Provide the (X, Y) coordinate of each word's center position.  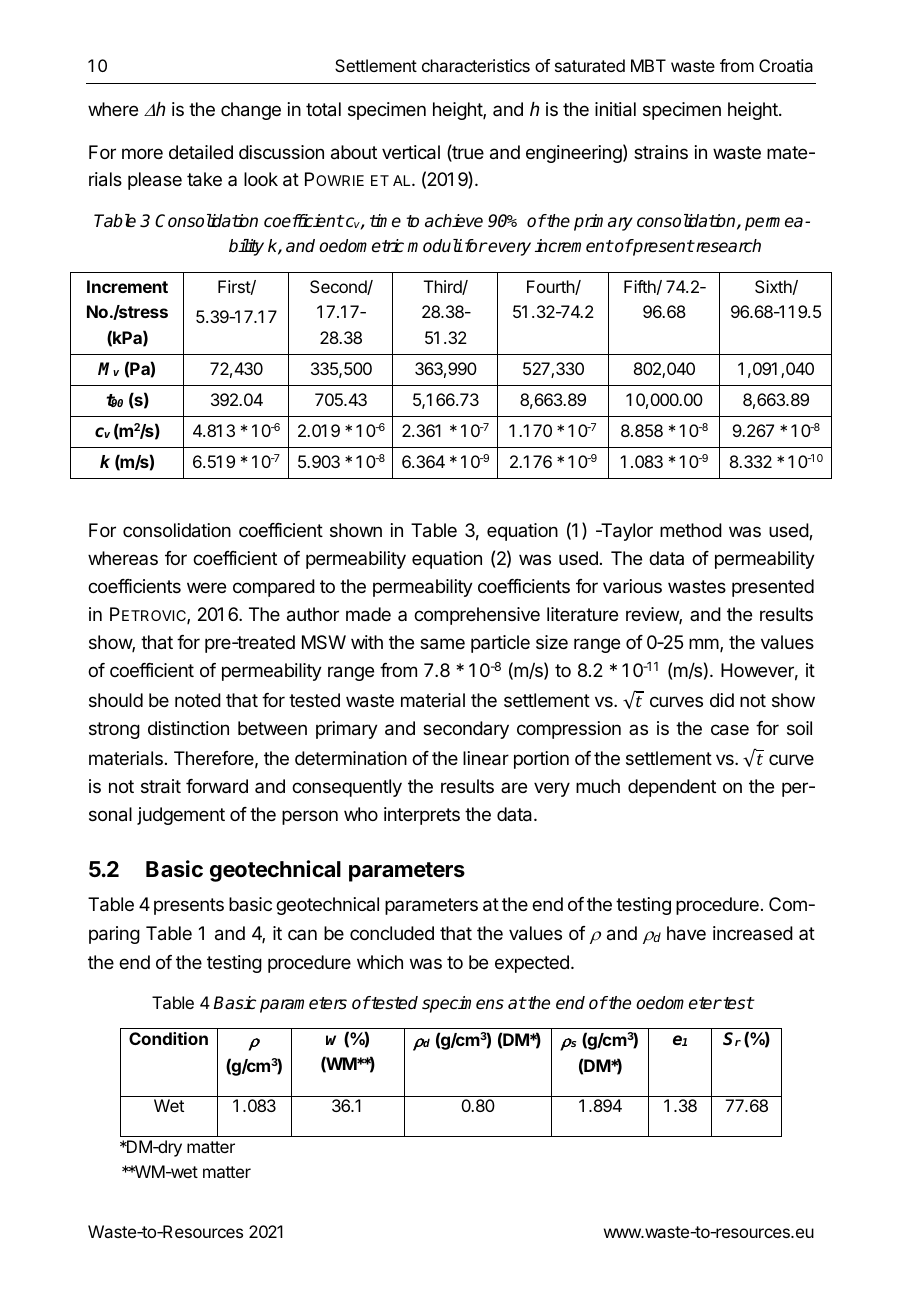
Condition (168, 1038)
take (204, 179)
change (251, 111)
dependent (672, 788)
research (727, 246)
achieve (454, 221)
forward (217, 786)
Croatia (786, 65)
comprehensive (477, 616)
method (691, 530)
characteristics (476, 65)
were (206, 587)
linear (486, 758)
